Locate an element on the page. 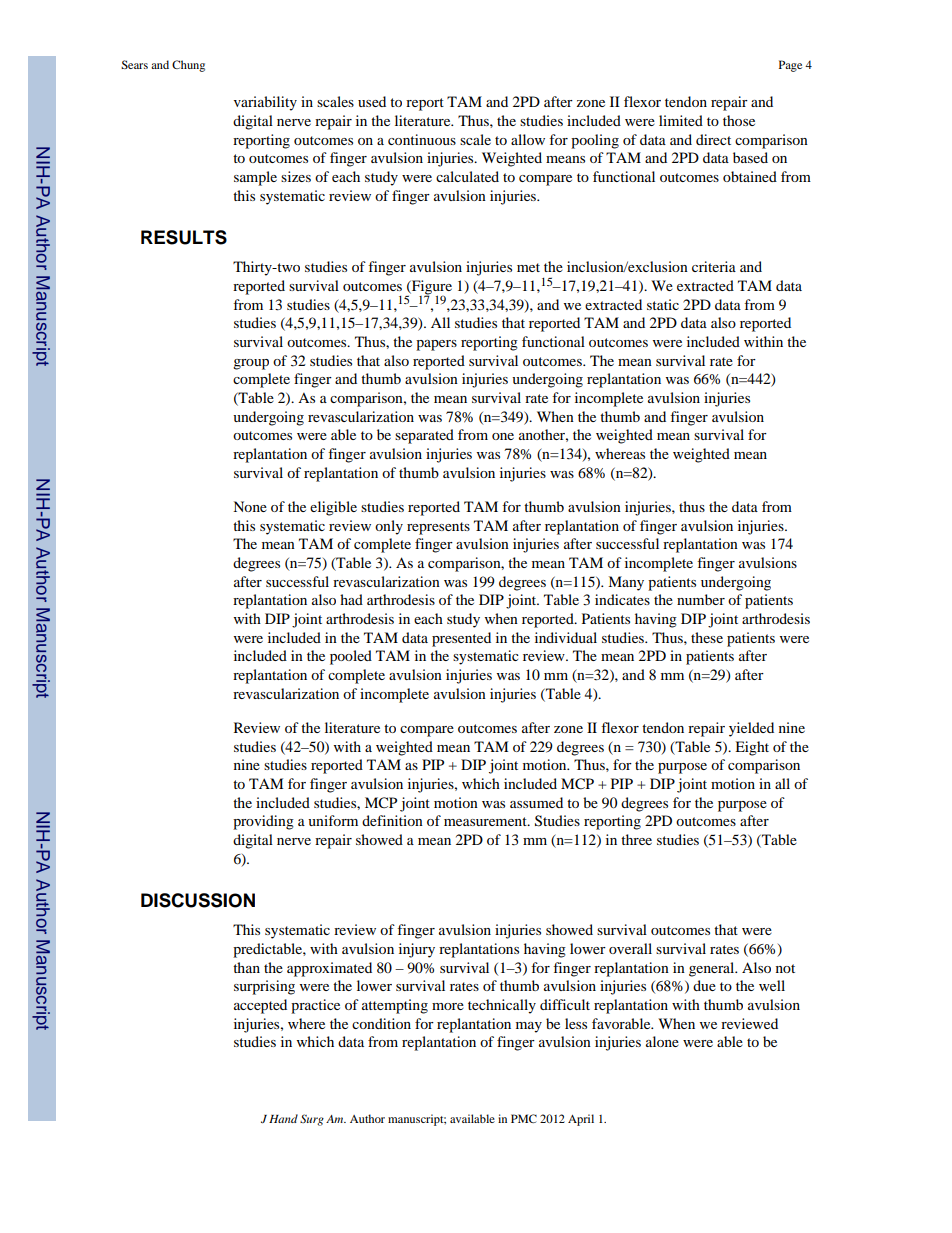  criteria is located at coordinates (714, 266).
